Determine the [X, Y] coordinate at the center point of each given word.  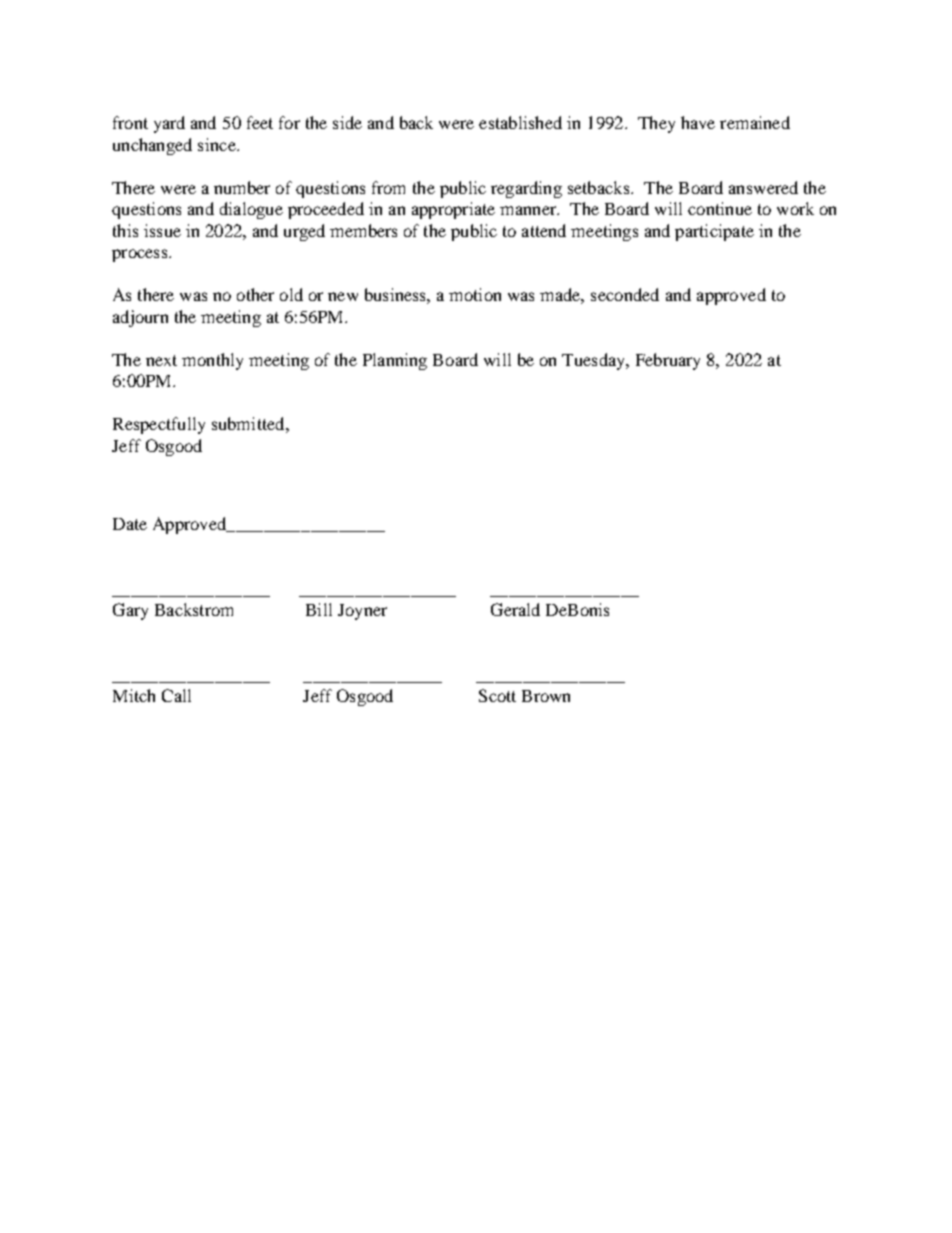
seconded [625, 294]
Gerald [515, 609]
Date [130, 524]
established [520, 122]
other [255, 294]
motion [475, 294]
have [698, 122]
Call [176, 695]
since [218, 144]
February [668, 361]
